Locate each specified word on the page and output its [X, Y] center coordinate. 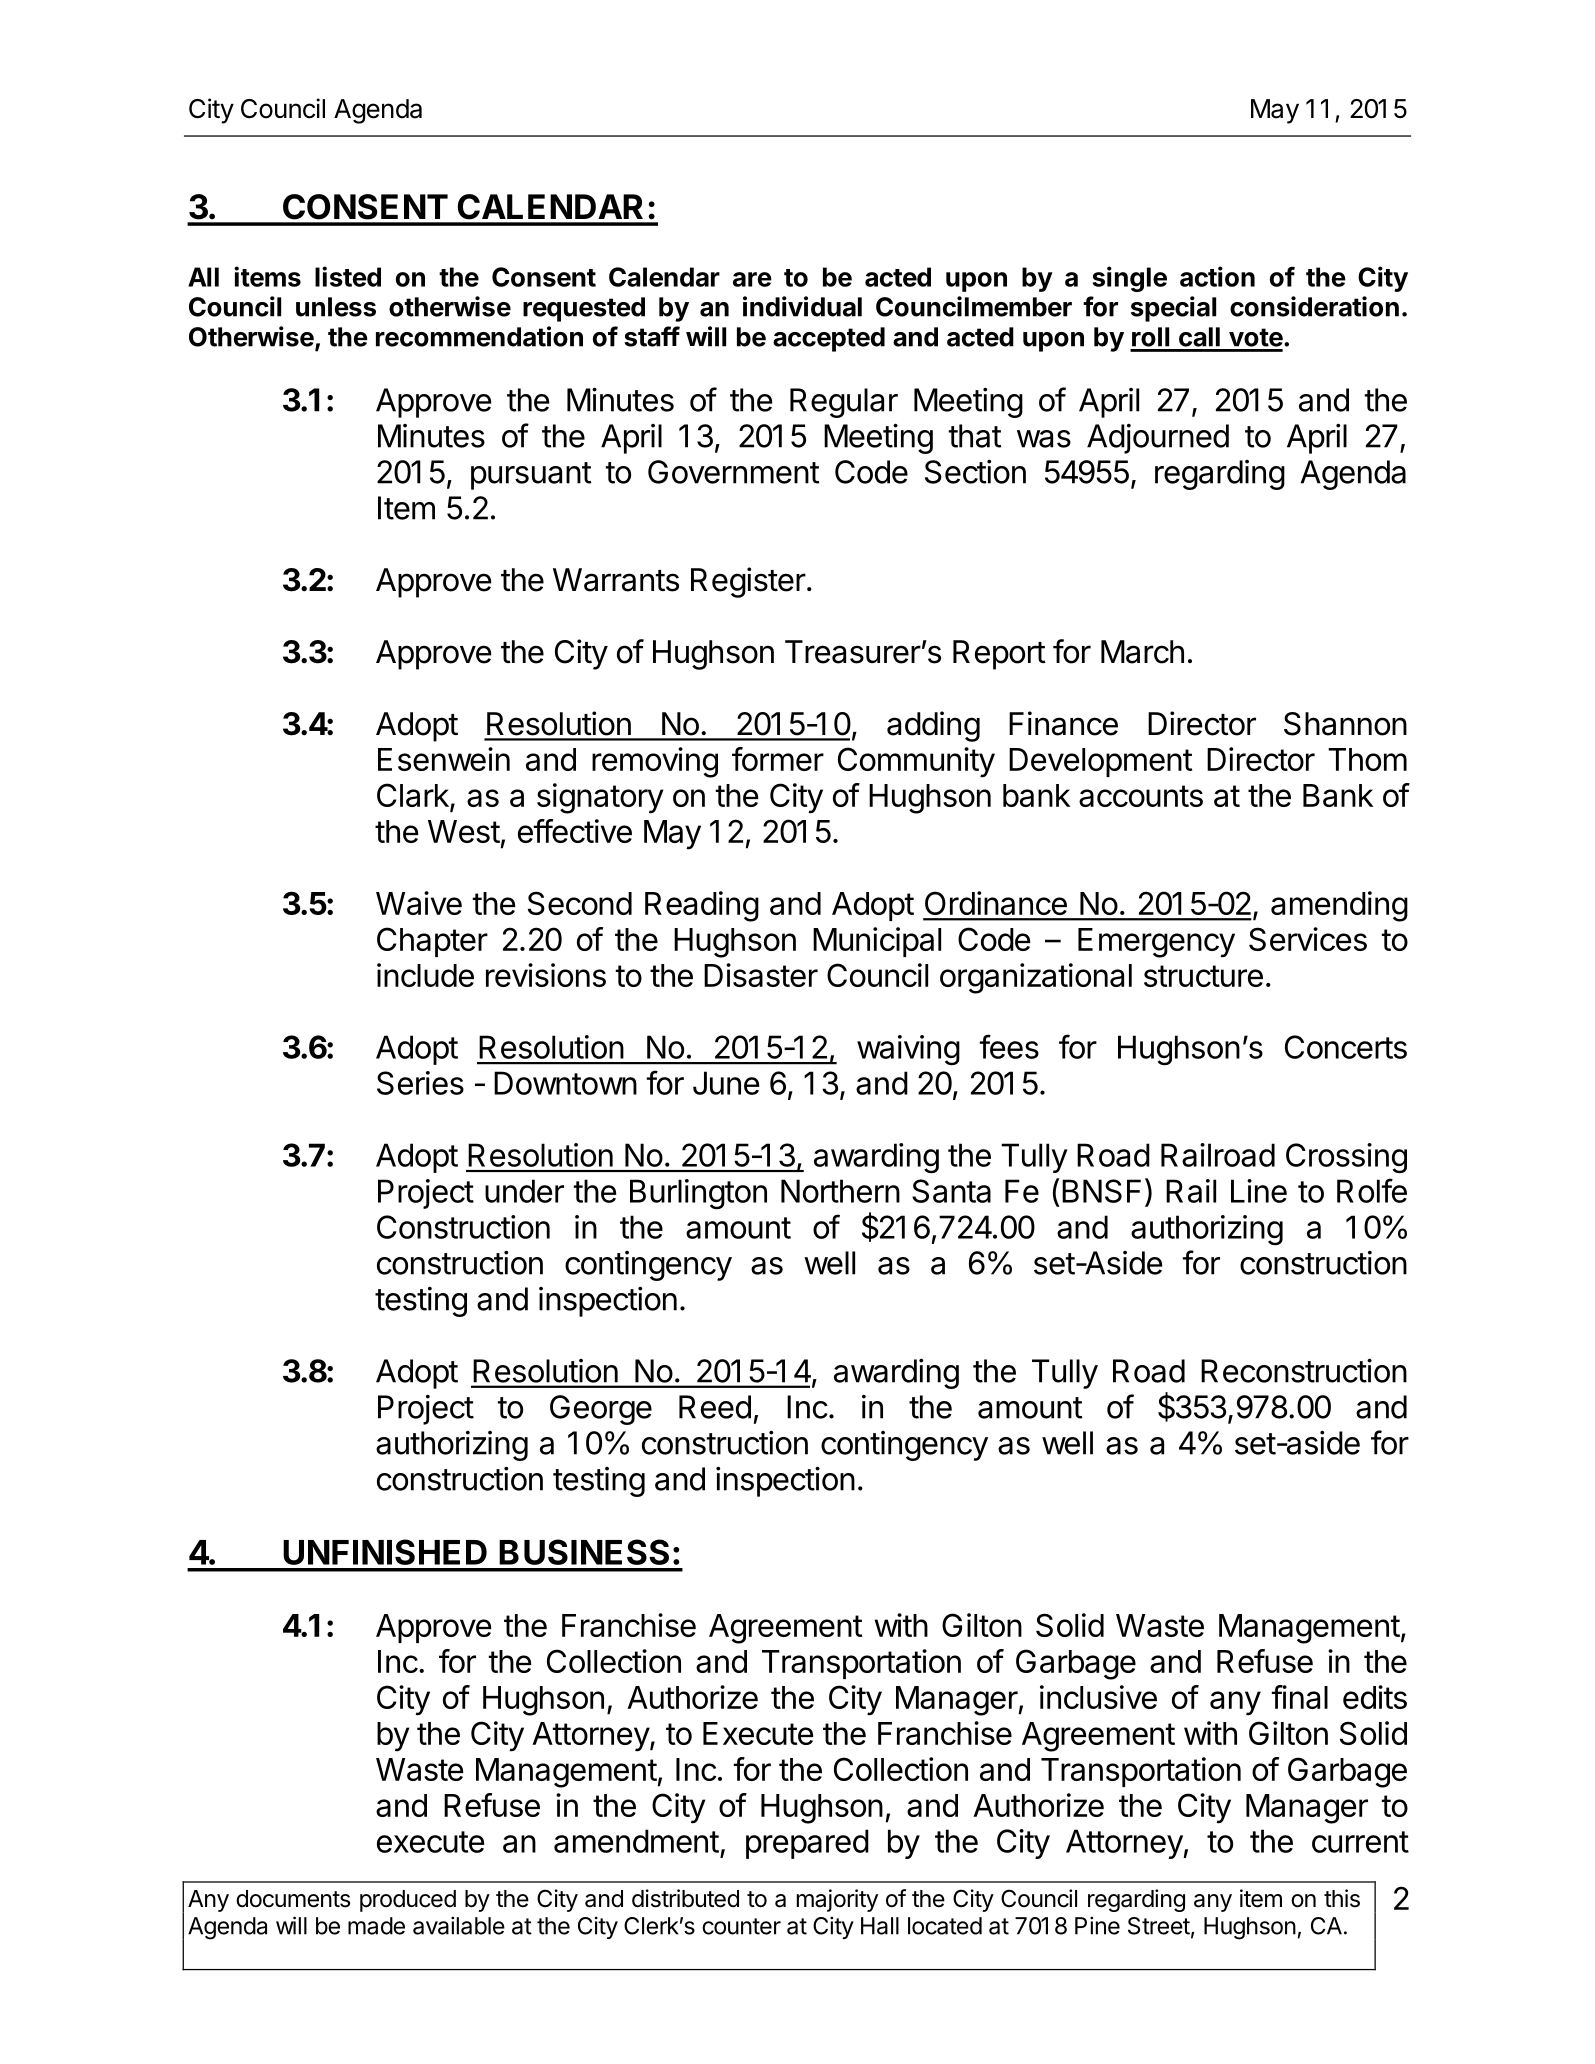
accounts [1141, 796]
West [464, 831]
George [601, 1410]
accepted [829, 339]
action [1217, 276]
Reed [715, 1407]
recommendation [479, 336]
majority [837, 1900]
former [778, 759]
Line [1259, 1191]
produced [408, 1901]
